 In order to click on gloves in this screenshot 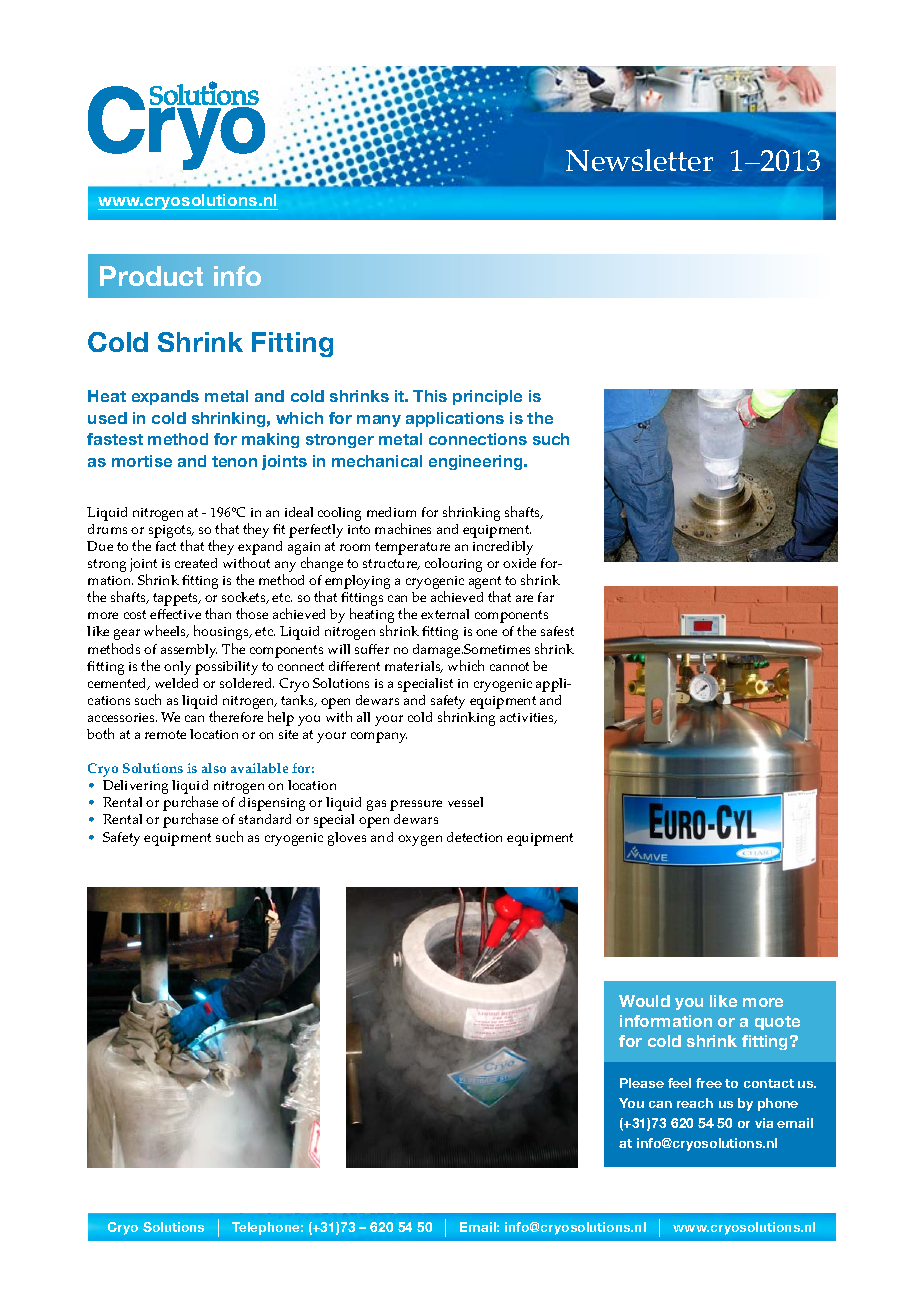, I will do `click(347, 839)`.
